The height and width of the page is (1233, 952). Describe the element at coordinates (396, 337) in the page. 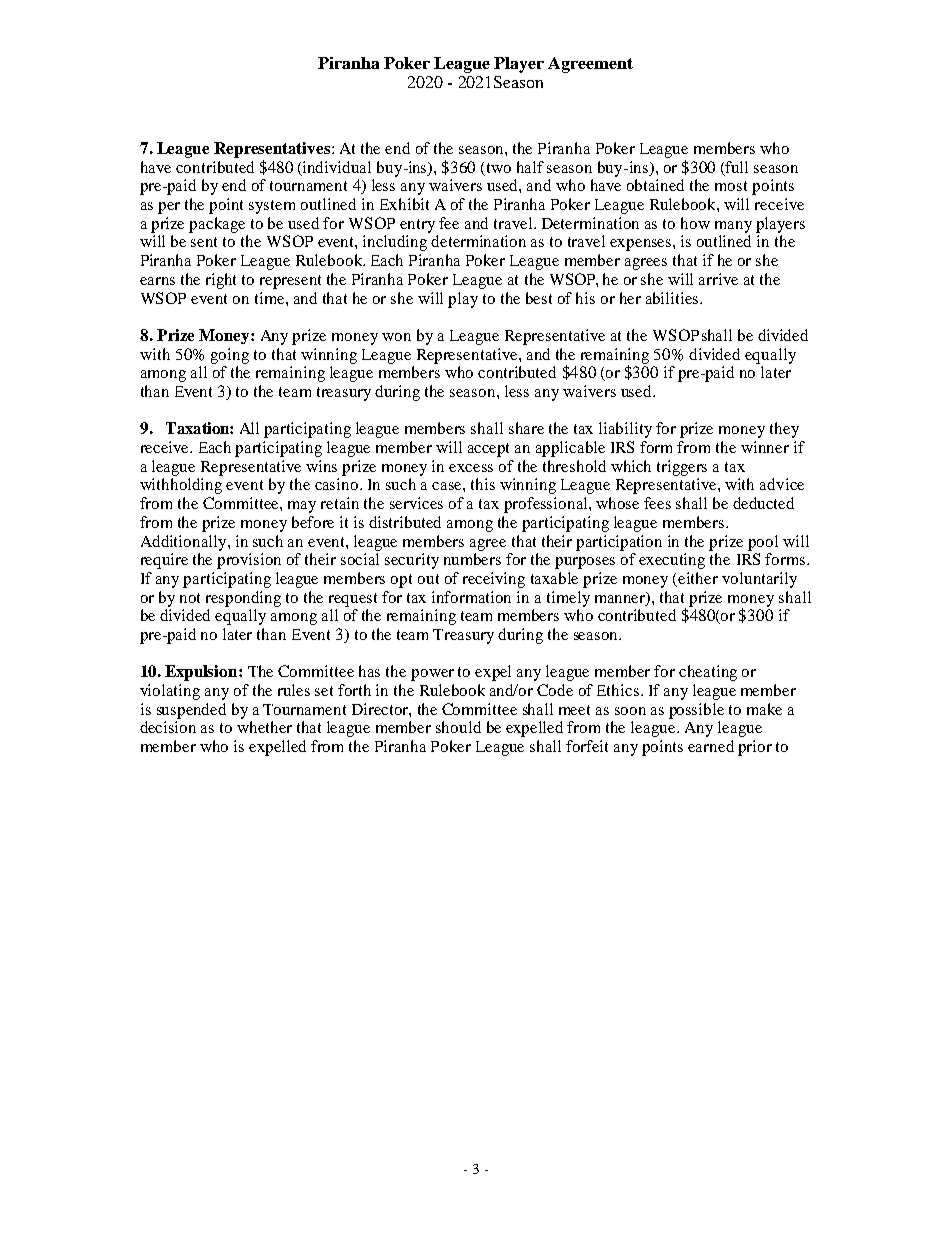

I see `won` at that location.
